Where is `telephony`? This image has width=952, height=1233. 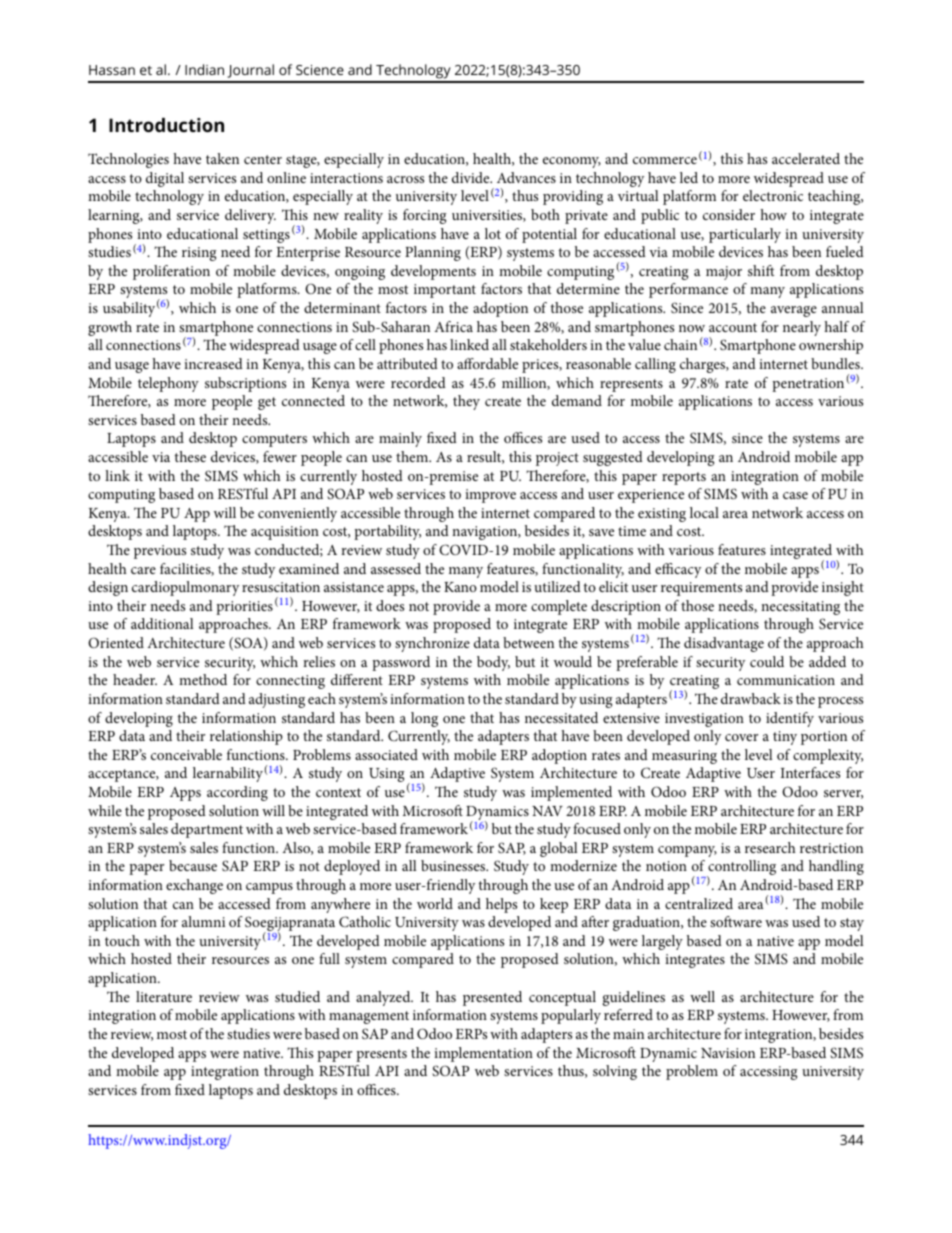
telephony is located at coordinates (168, 384).
